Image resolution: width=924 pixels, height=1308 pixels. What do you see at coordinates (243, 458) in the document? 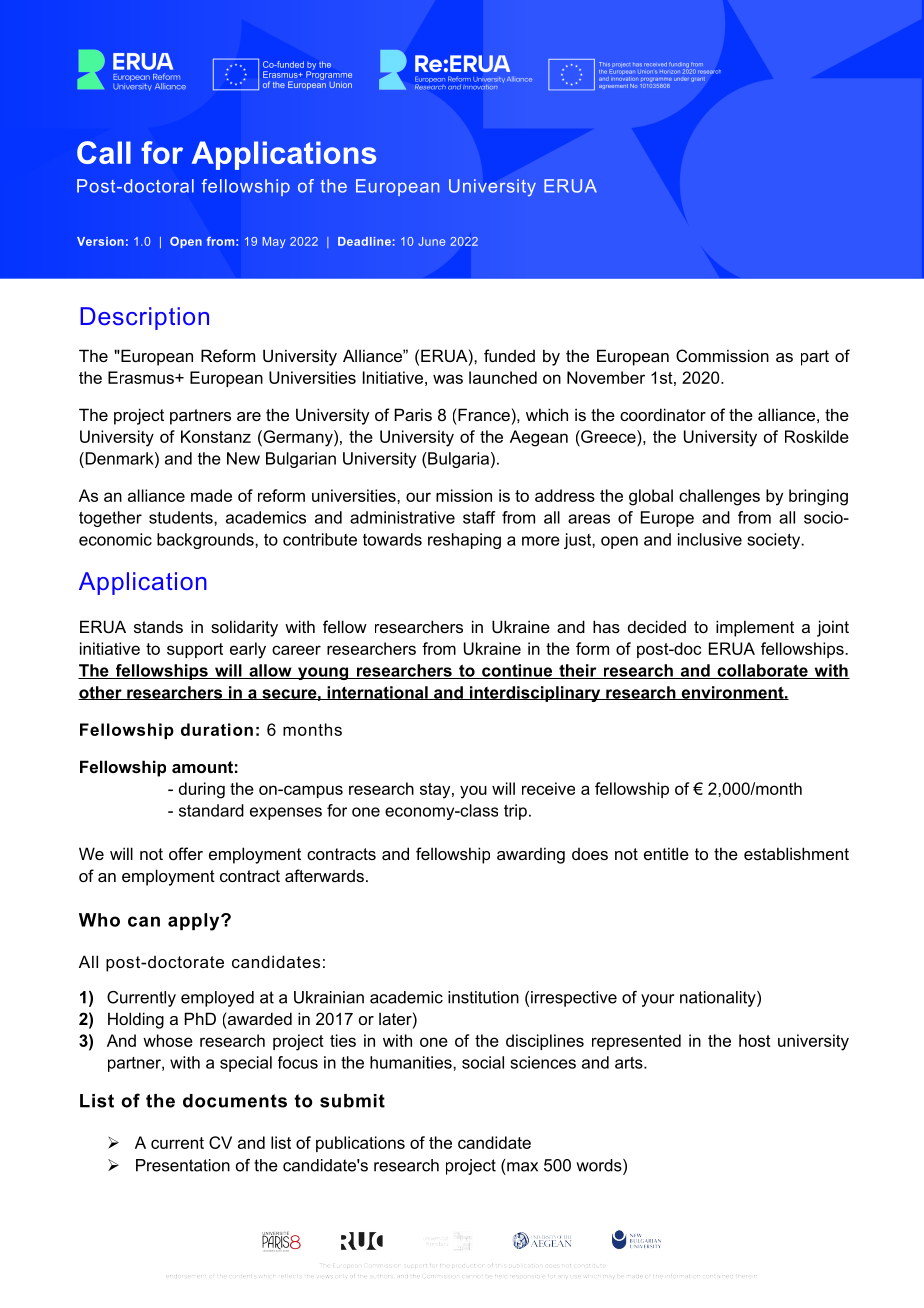
I see `New` at bounding box center [243, 458].
